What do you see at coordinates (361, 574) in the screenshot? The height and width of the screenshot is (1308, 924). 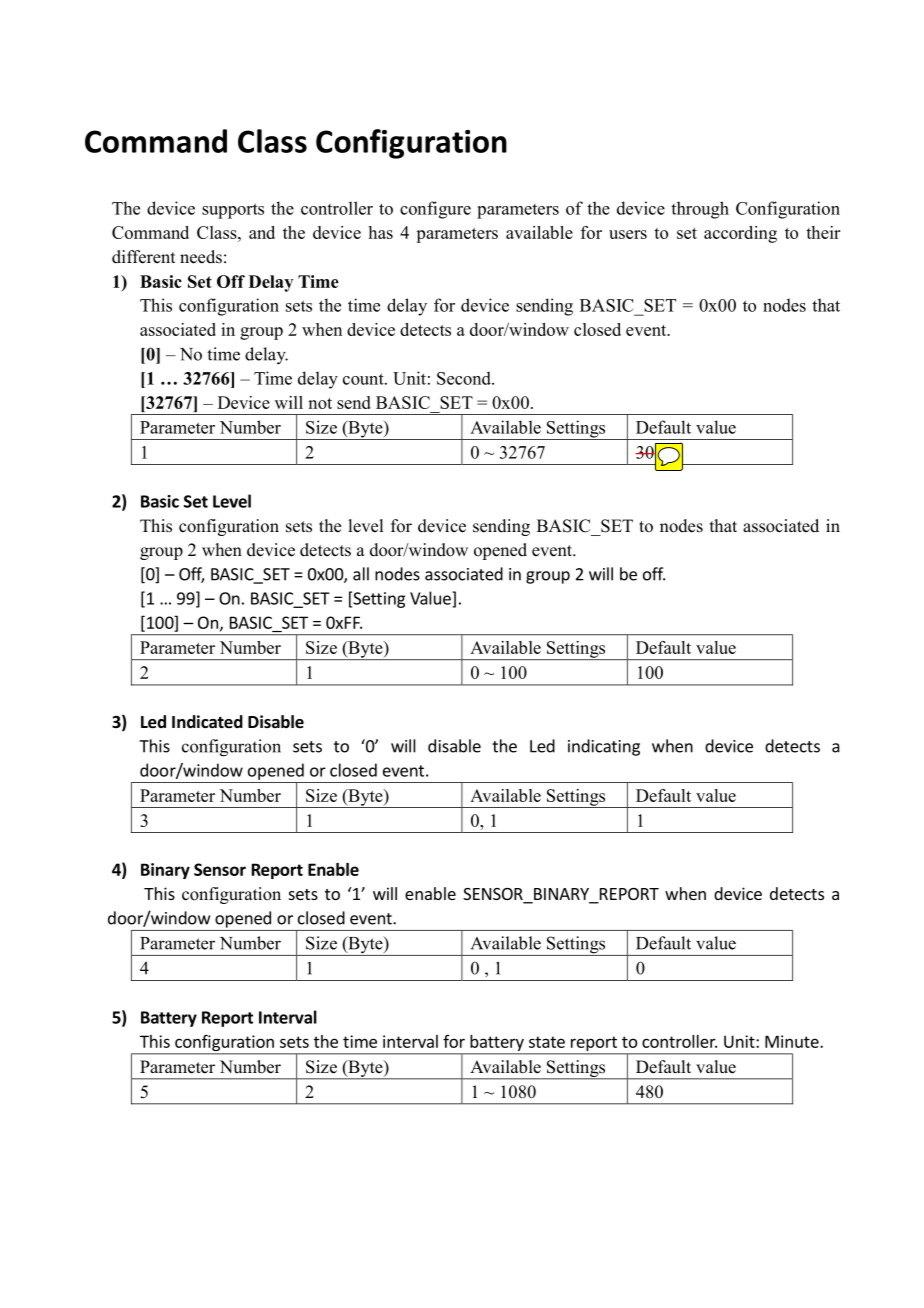 I see `all` at bounding box center [361, 574].
